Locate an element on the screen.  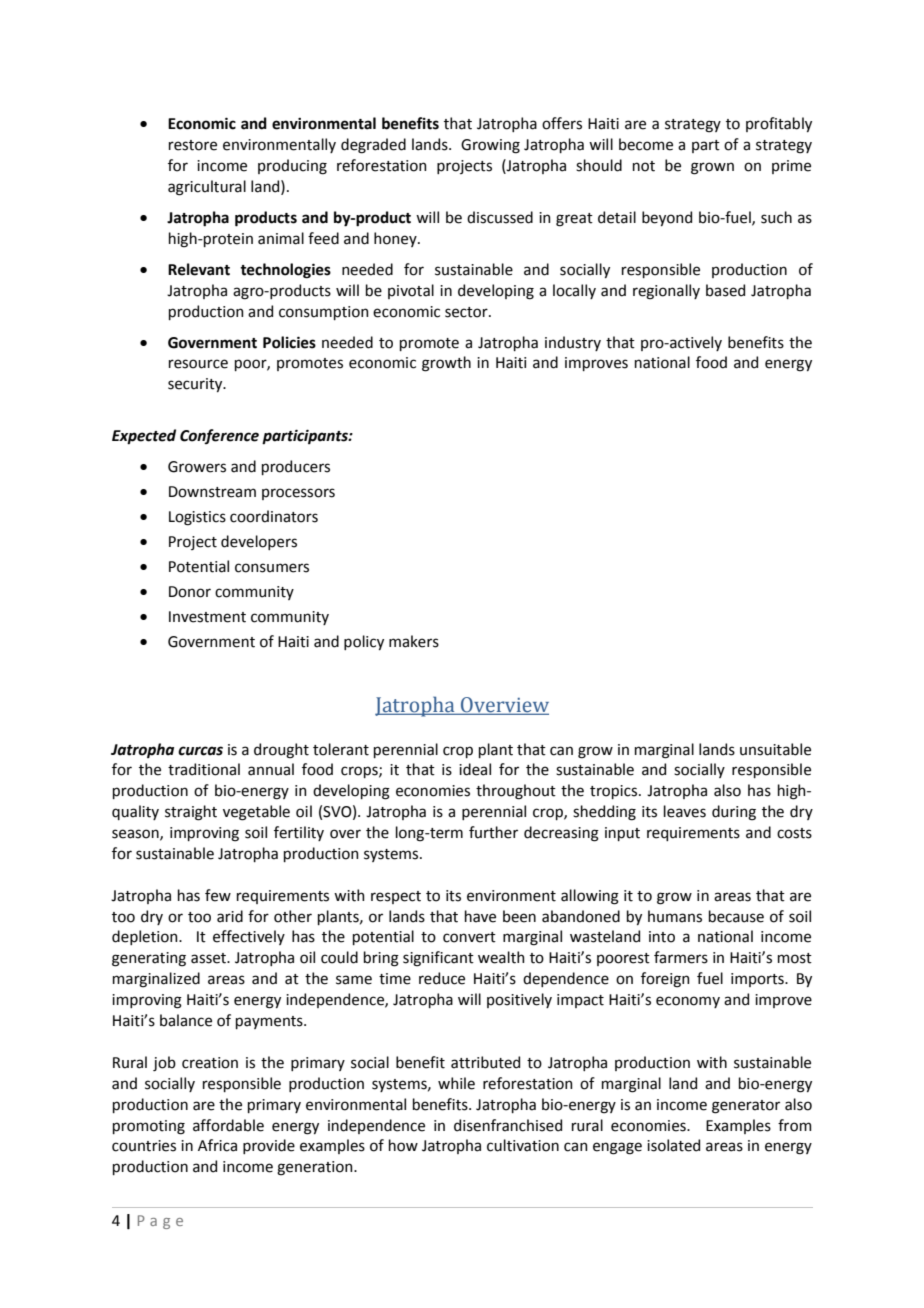
have is located at coordinates (480, 916).
